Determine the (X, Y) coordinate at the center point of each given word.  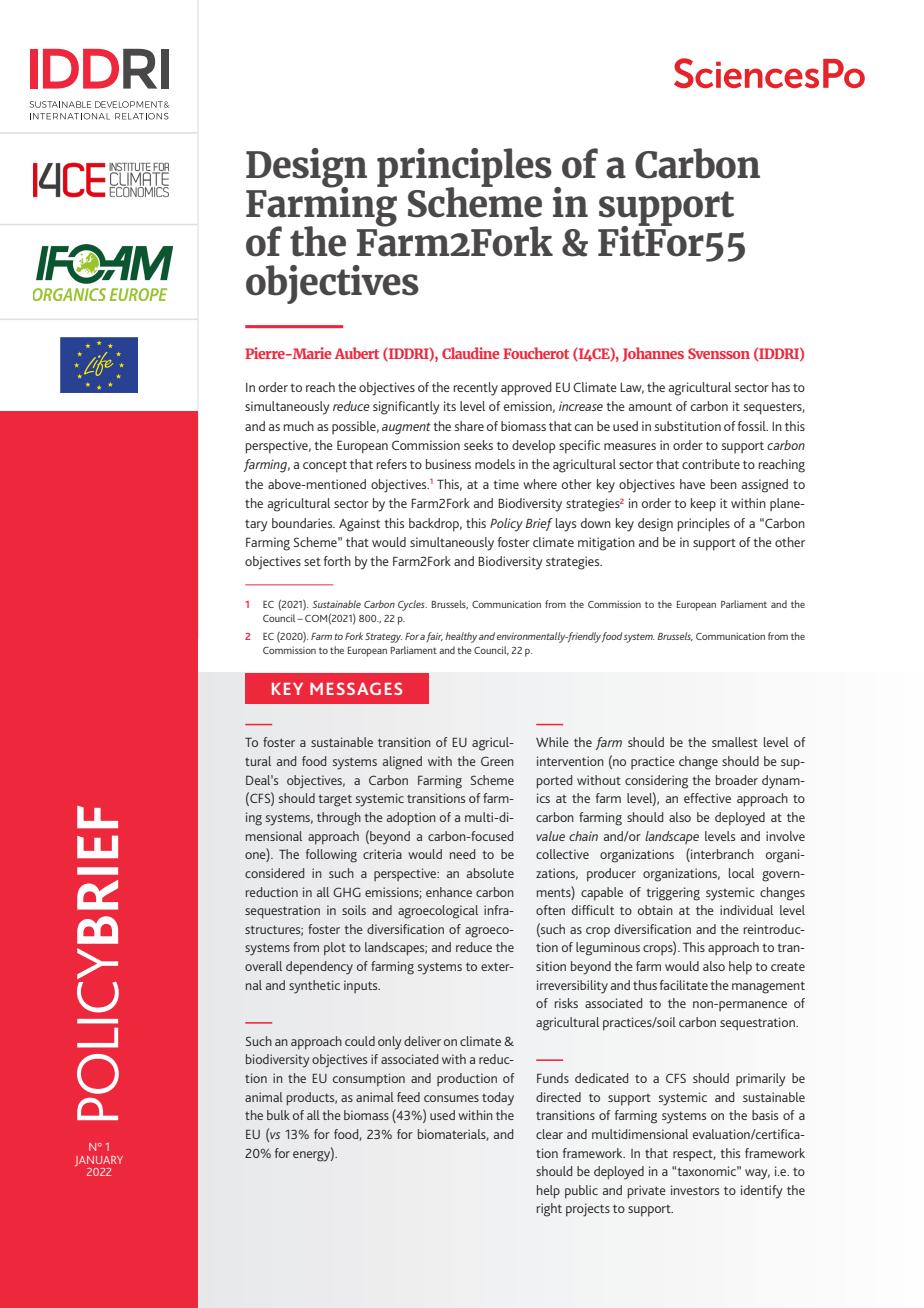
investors (695, 1190)
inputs (362, 986)
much (299, 426)
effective (707, 798)
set (312, 562)
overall (263, 966)
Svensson (719, 353)
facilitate (684, 985)
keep (703, 505)
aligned (402, 763)
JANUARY (99, 1161)
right (549, 1210)
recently (476, 389)
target (335, 800)
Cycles (412, 605)
